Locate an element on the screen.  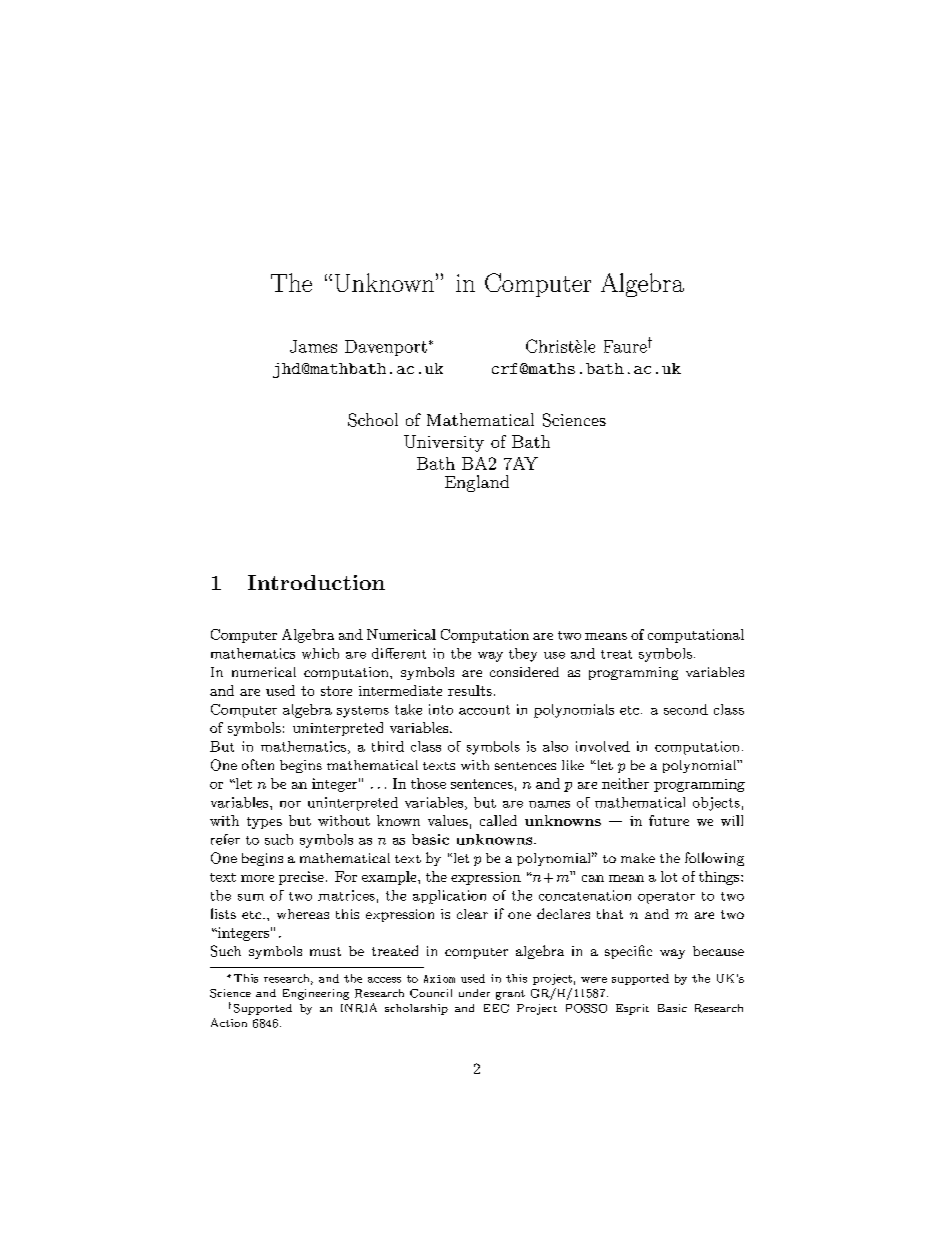
Introduction is located at coordinates (316, 582).
